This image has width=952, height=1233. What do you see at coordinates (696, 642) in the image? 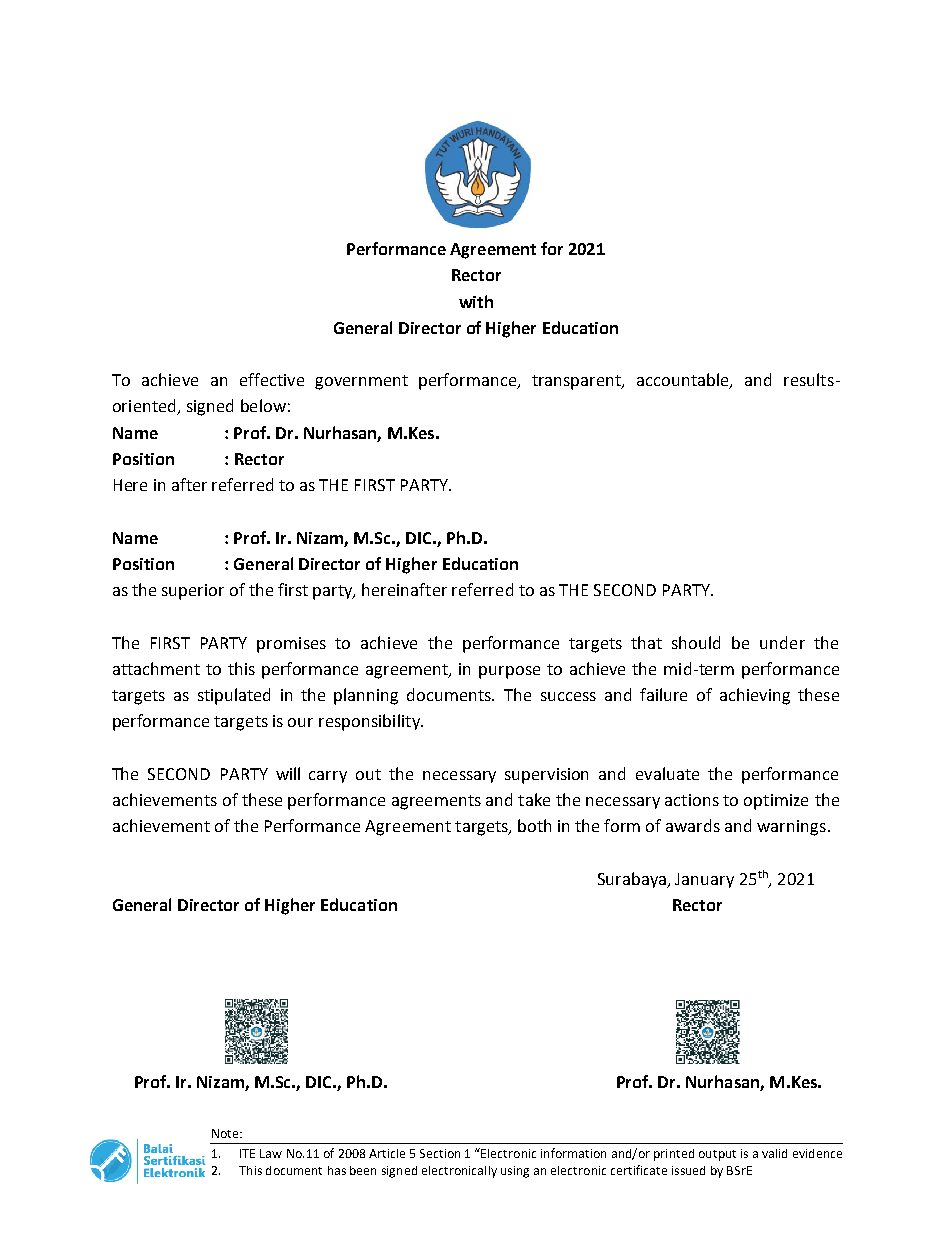
I see `should` at bounding box center [696, 642].
